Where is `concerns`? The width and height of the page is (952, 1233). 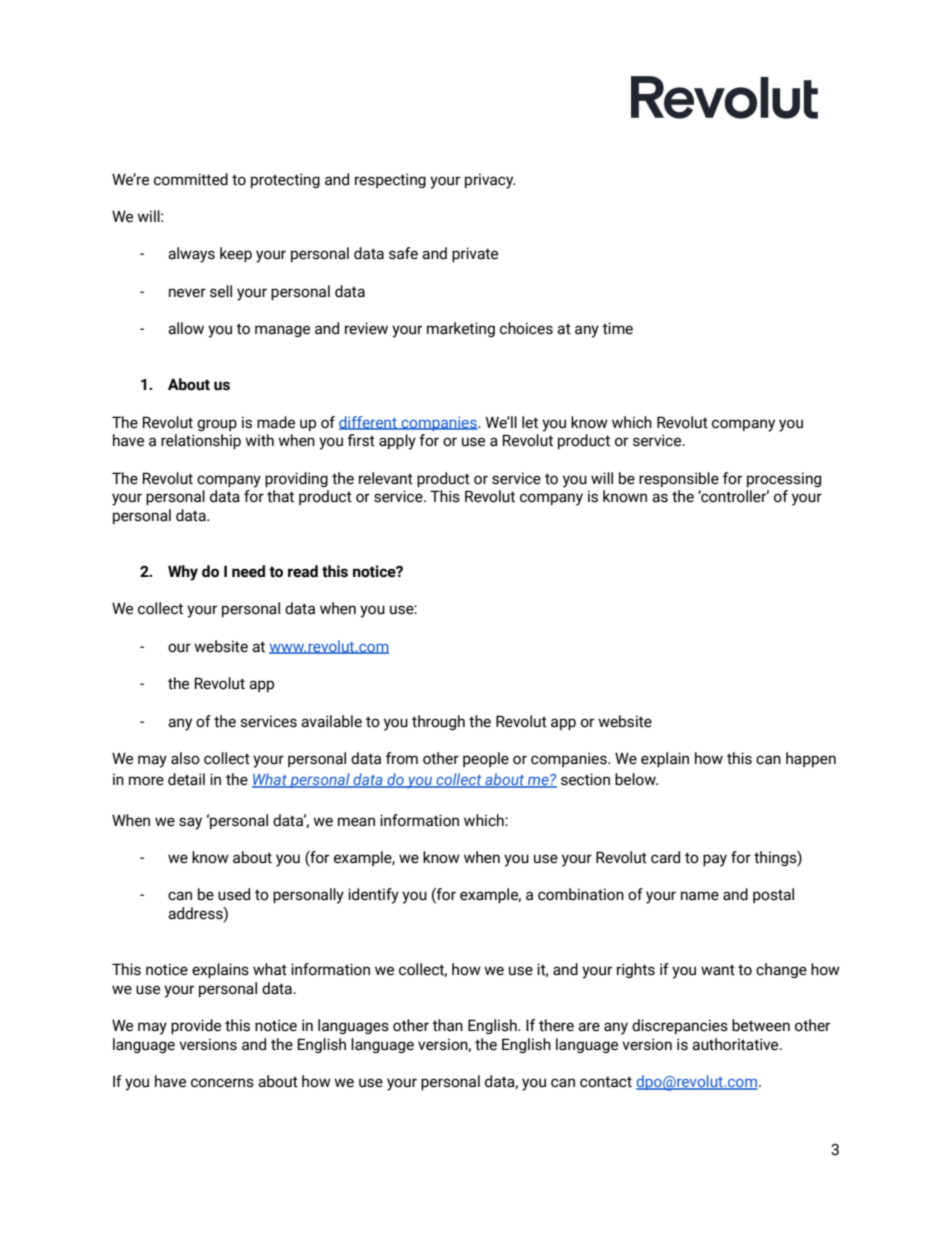
concerns is located at coordinates (222, 1083).
